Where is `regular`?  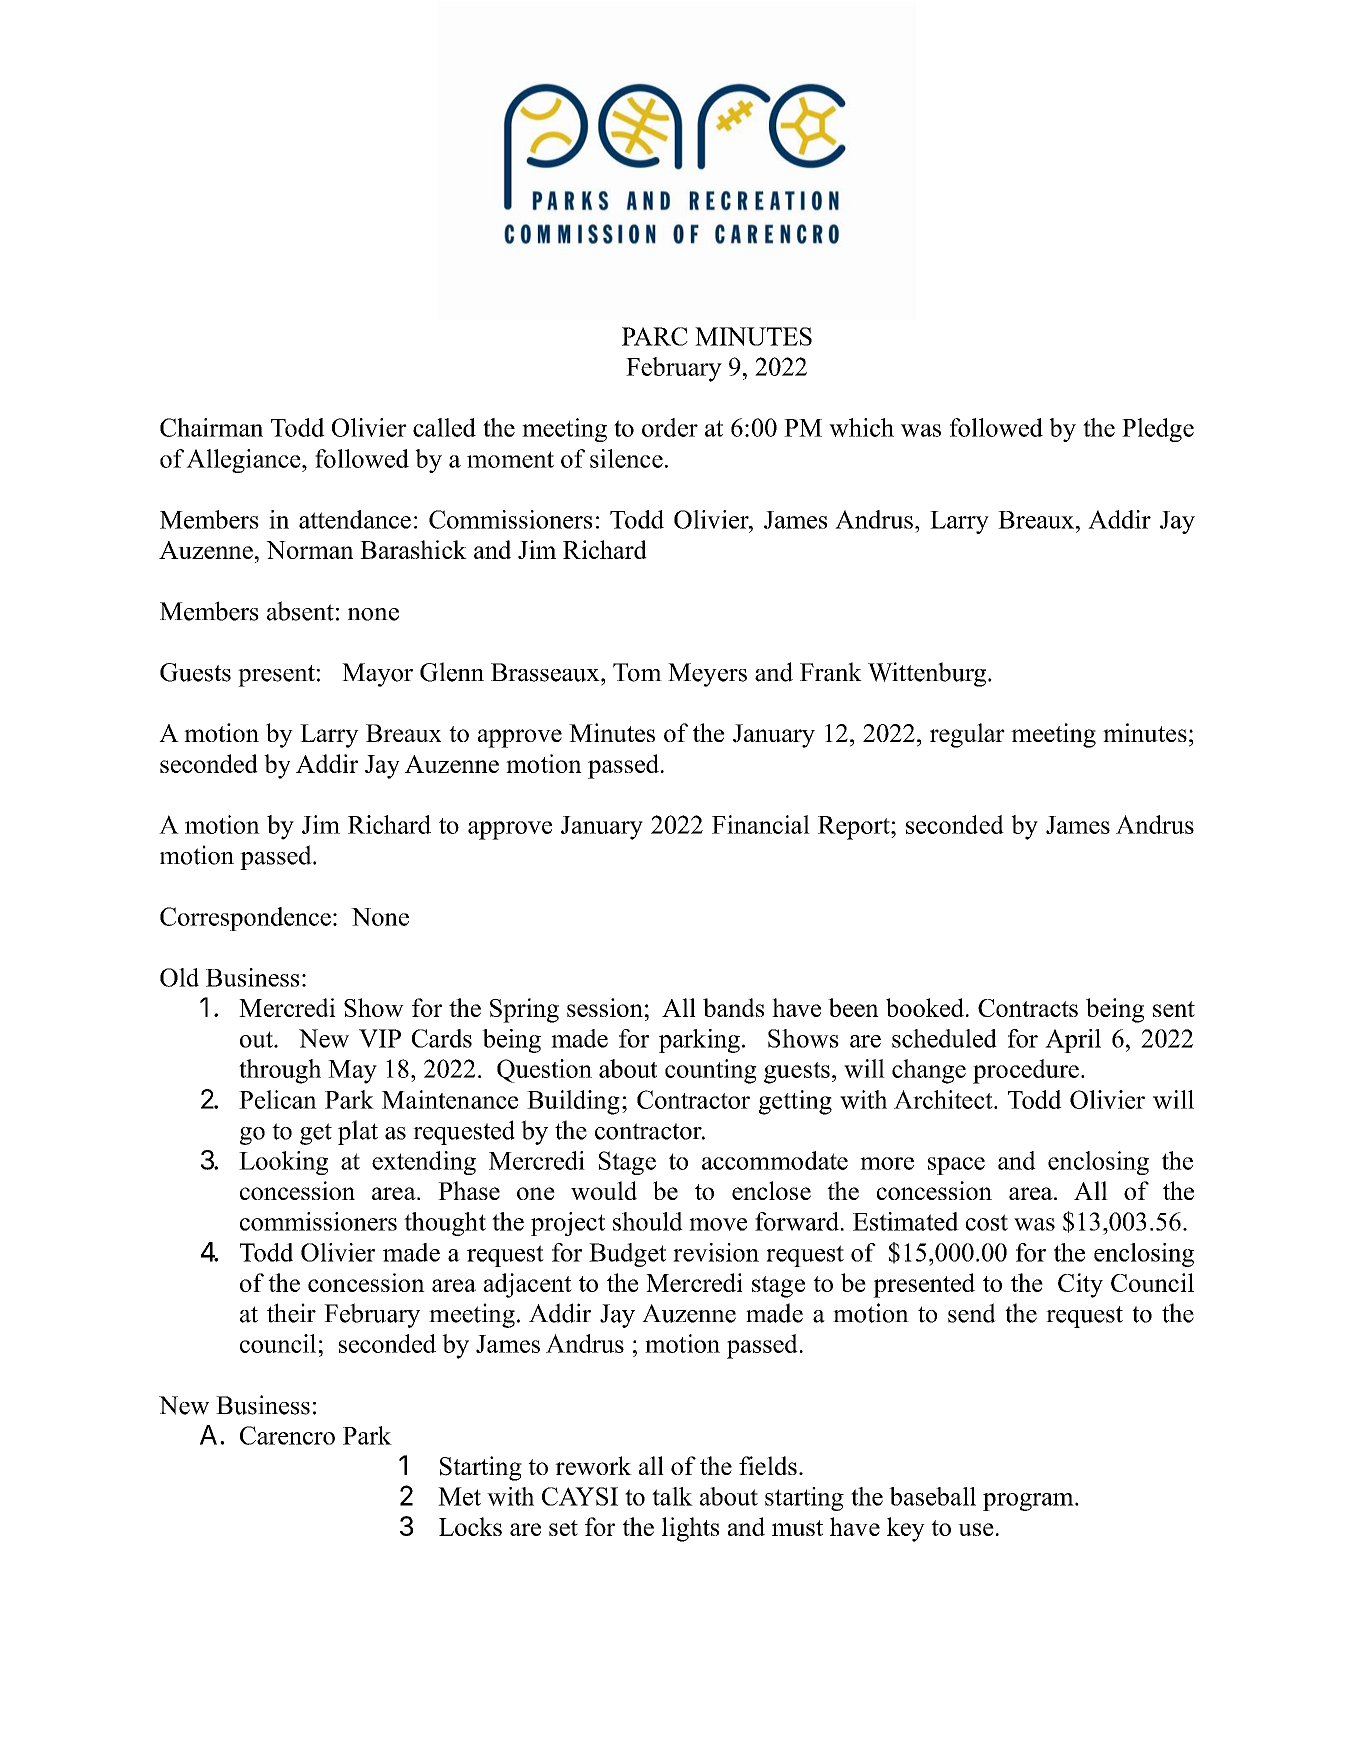 regular is located at coordinates (967, 735).
